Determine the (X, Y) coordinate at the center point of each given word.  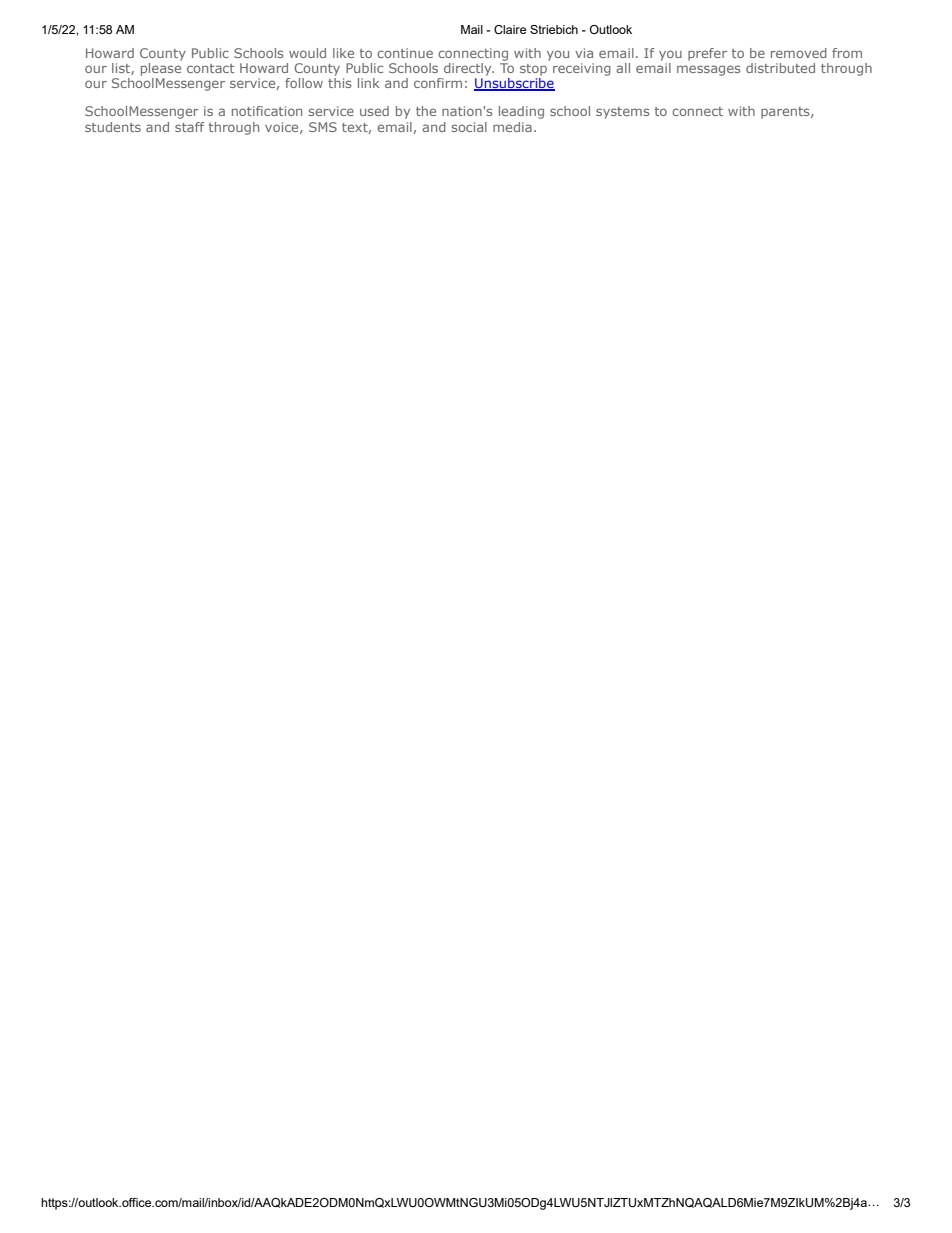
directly (469, 69)
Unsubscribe (514, 84)
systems (622, 113)
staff (190, 127)
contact (210, 68)
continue (405, 53)
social (469, 127)
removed (799, 53)
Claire (510, 29)
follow (304, 83)
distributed (780, 68)
